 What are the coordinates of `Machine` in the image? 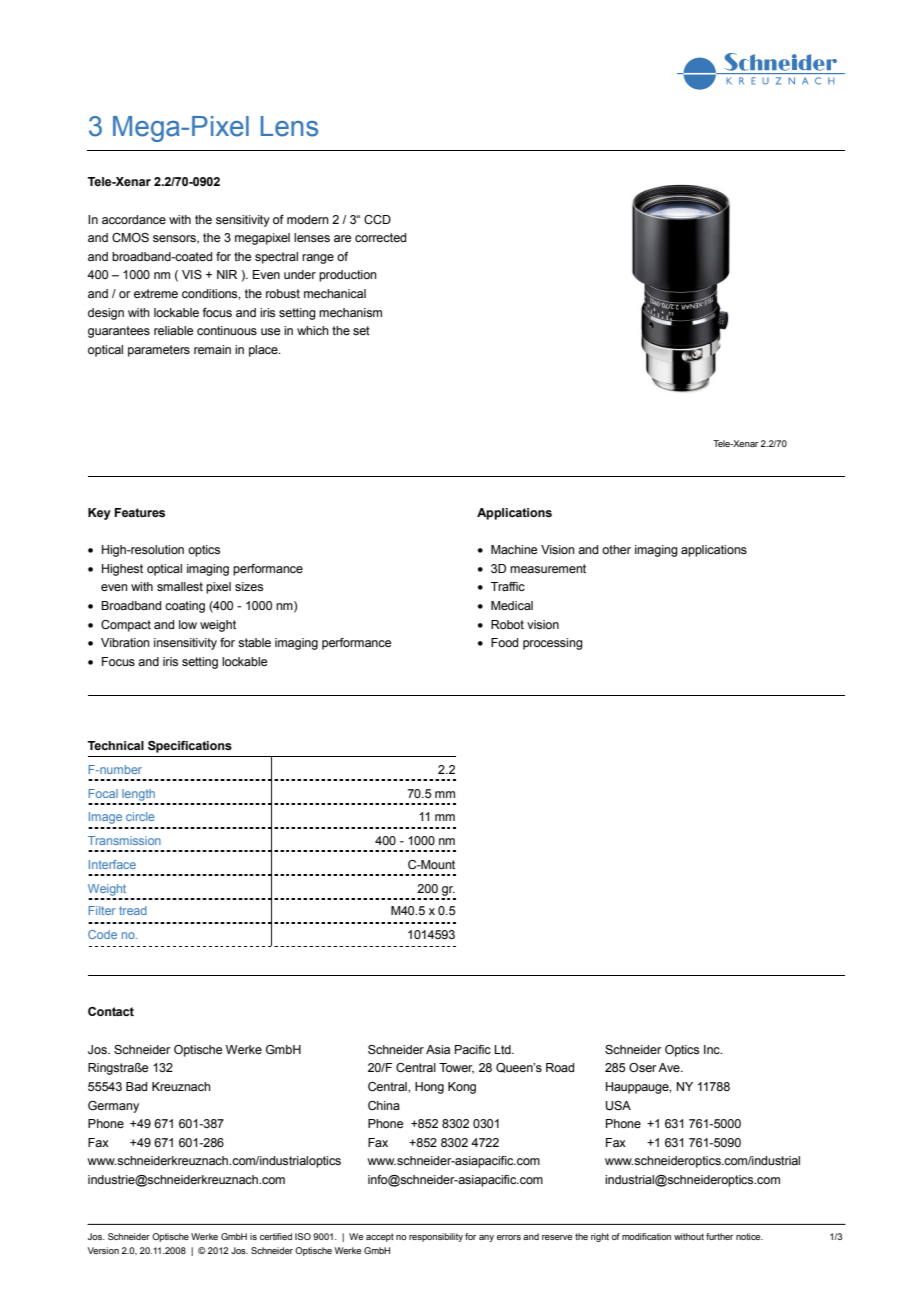 It's located at (514, 549).
